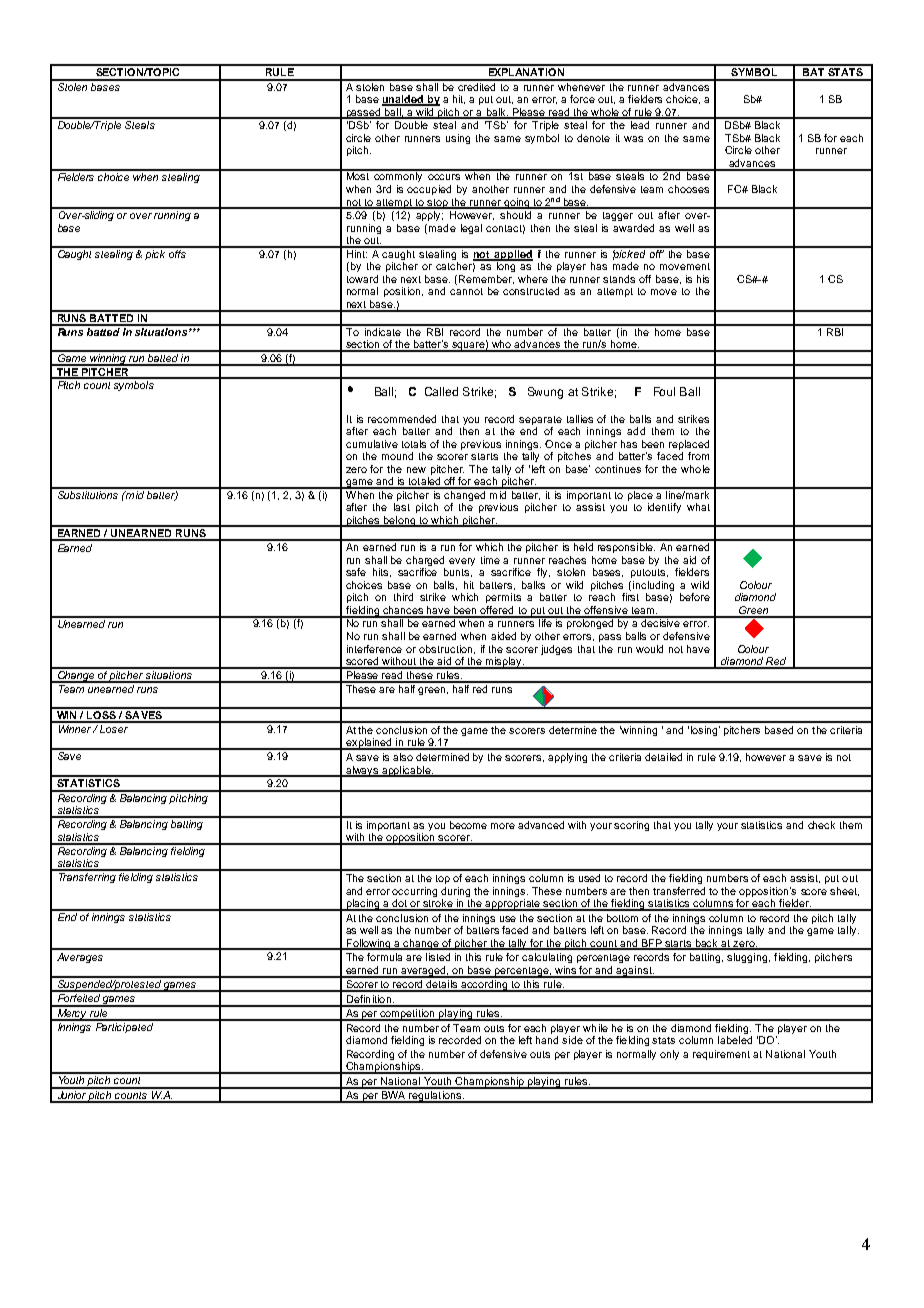  Describe the element at coordinates (458, 139) in the screenshot. I see `using` at that location.
